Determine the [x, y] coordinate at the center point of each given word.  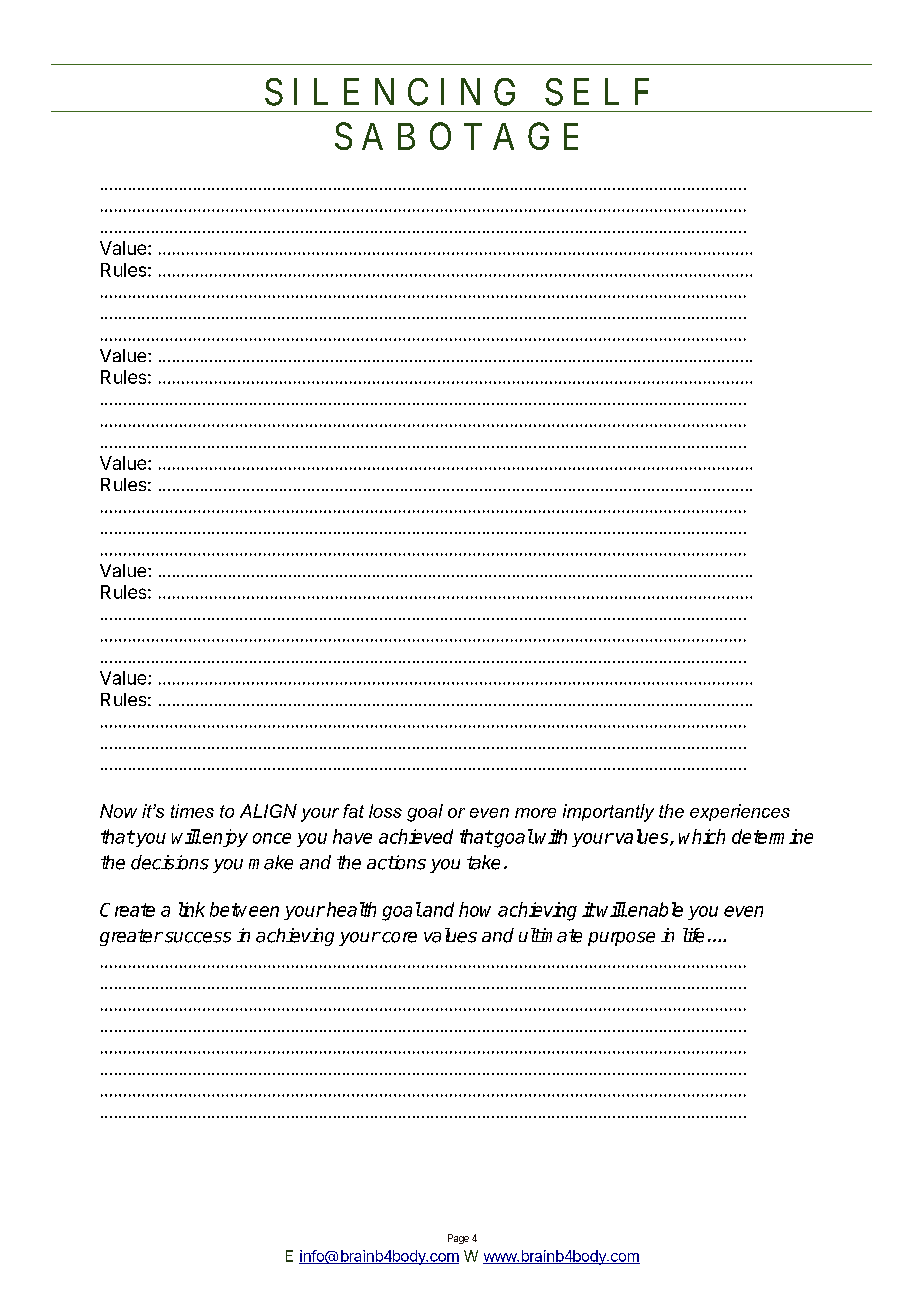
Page [458, 1239]
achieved [416, 836]
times [192, 811]
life [693, 935]
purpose [621, 939]
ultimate [550, 935]
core [398, 937]
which [702, 836]
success [196, 937]
